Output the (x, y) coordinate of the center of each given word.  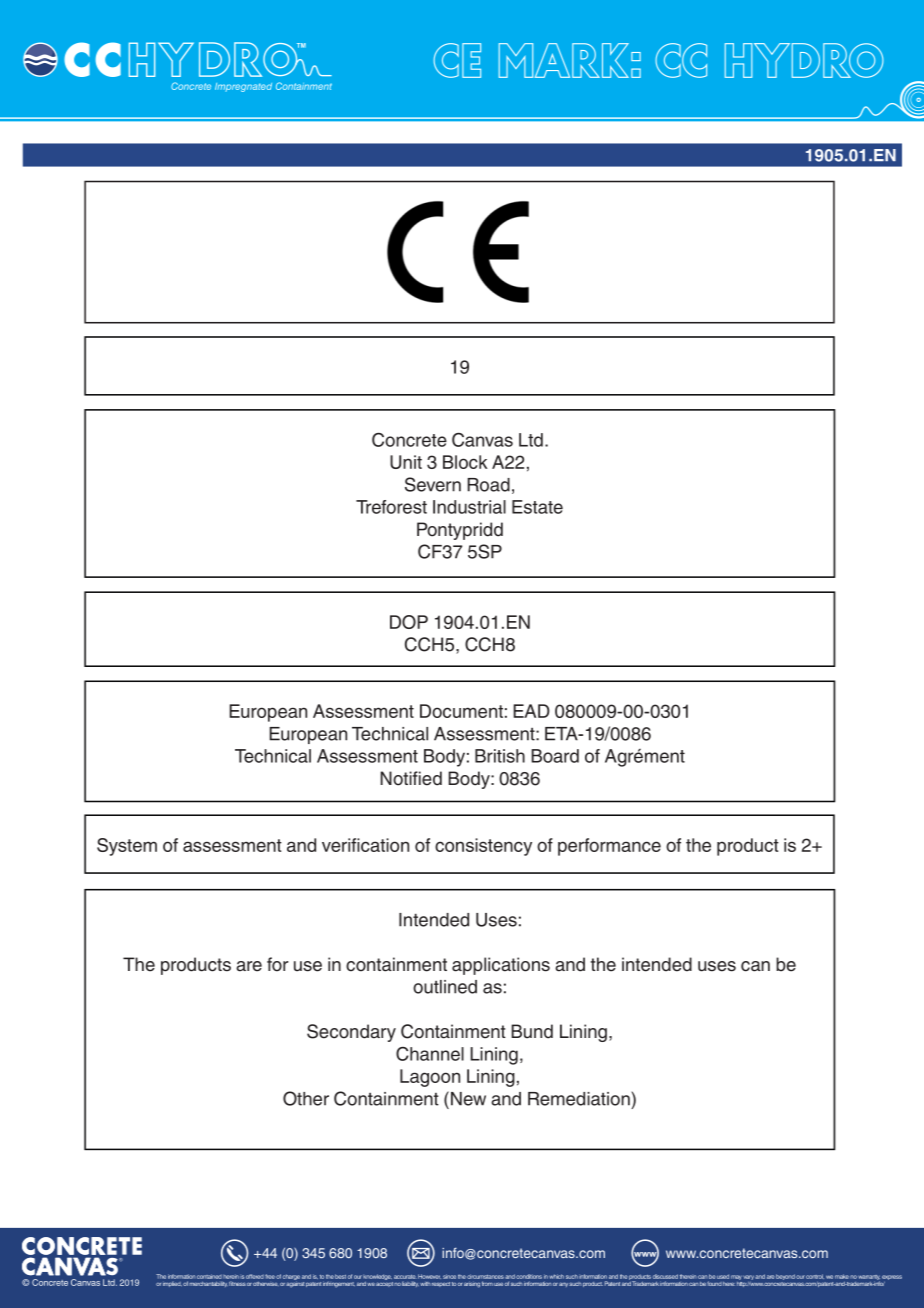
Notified (411, 778)
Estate (537, 507)
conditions (529, 1276)
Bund (532, 1031)
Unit (406, 462)
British (500, 756)
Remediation (579, 1099)
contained (209, 1276)
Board (555, 756)
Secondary (351, 1033)
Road (488, 485)
